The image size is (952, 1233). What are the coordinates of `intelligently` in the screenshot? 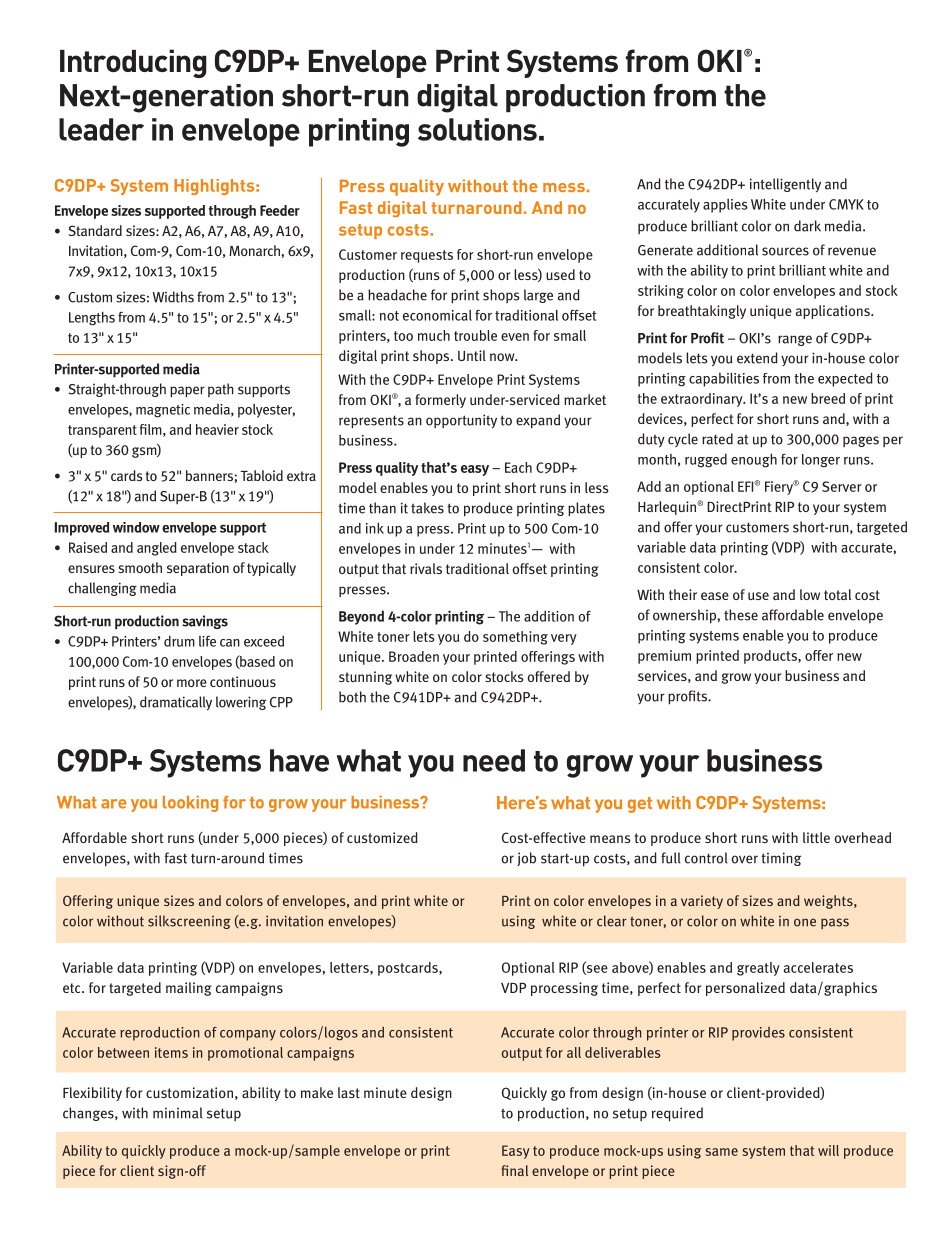 It's located at (785, 185).
